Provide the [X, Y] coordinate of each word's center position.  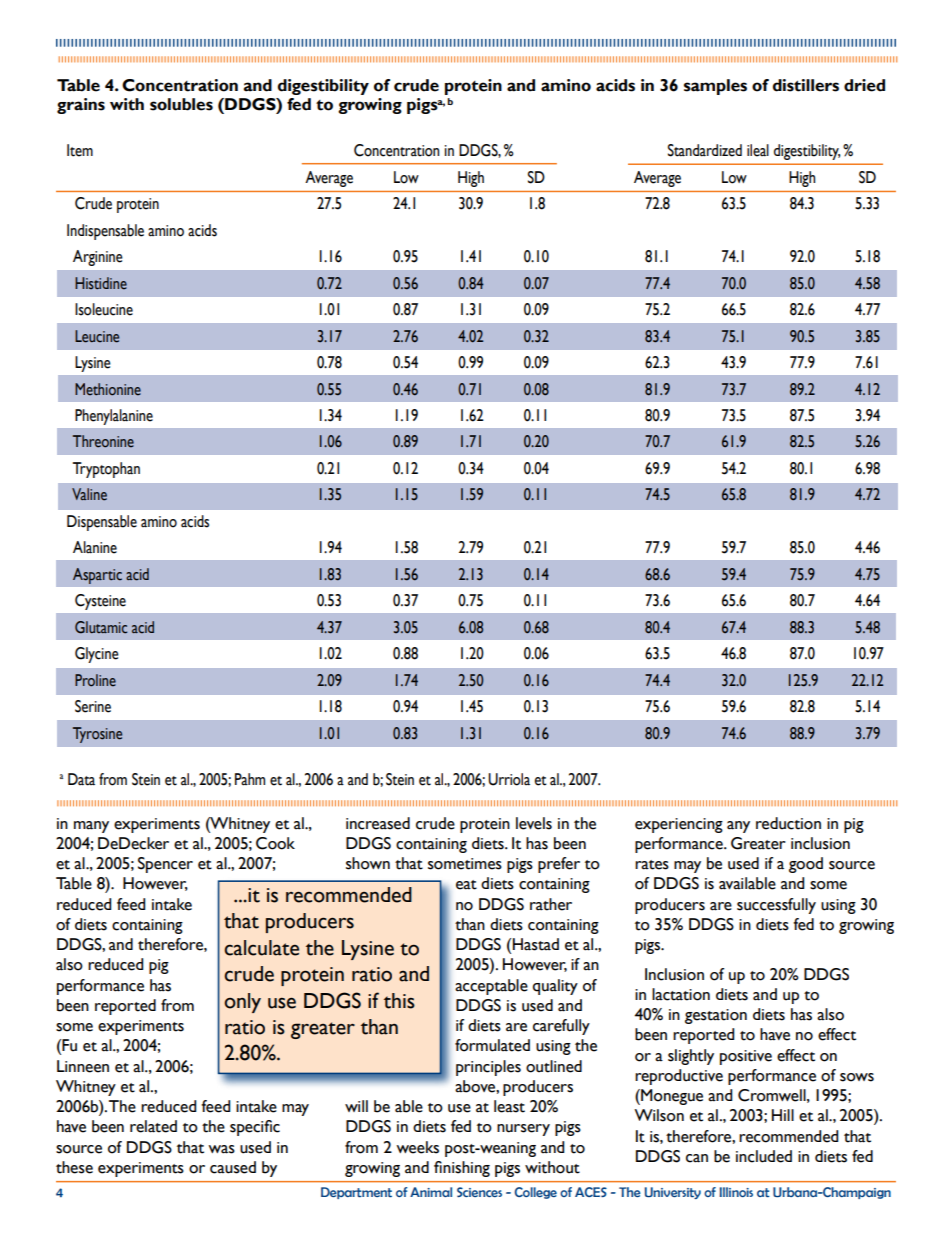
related [153, 1126]
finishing [462, 1169]
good [806, 865]
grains [81, 106]
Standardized [705, 150]
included [764, 1156]
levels [534, 823]
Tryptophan [106, 470]
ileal [758, 150]
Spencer [165, 865]
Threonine [103, 441]
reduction [788, 823]
